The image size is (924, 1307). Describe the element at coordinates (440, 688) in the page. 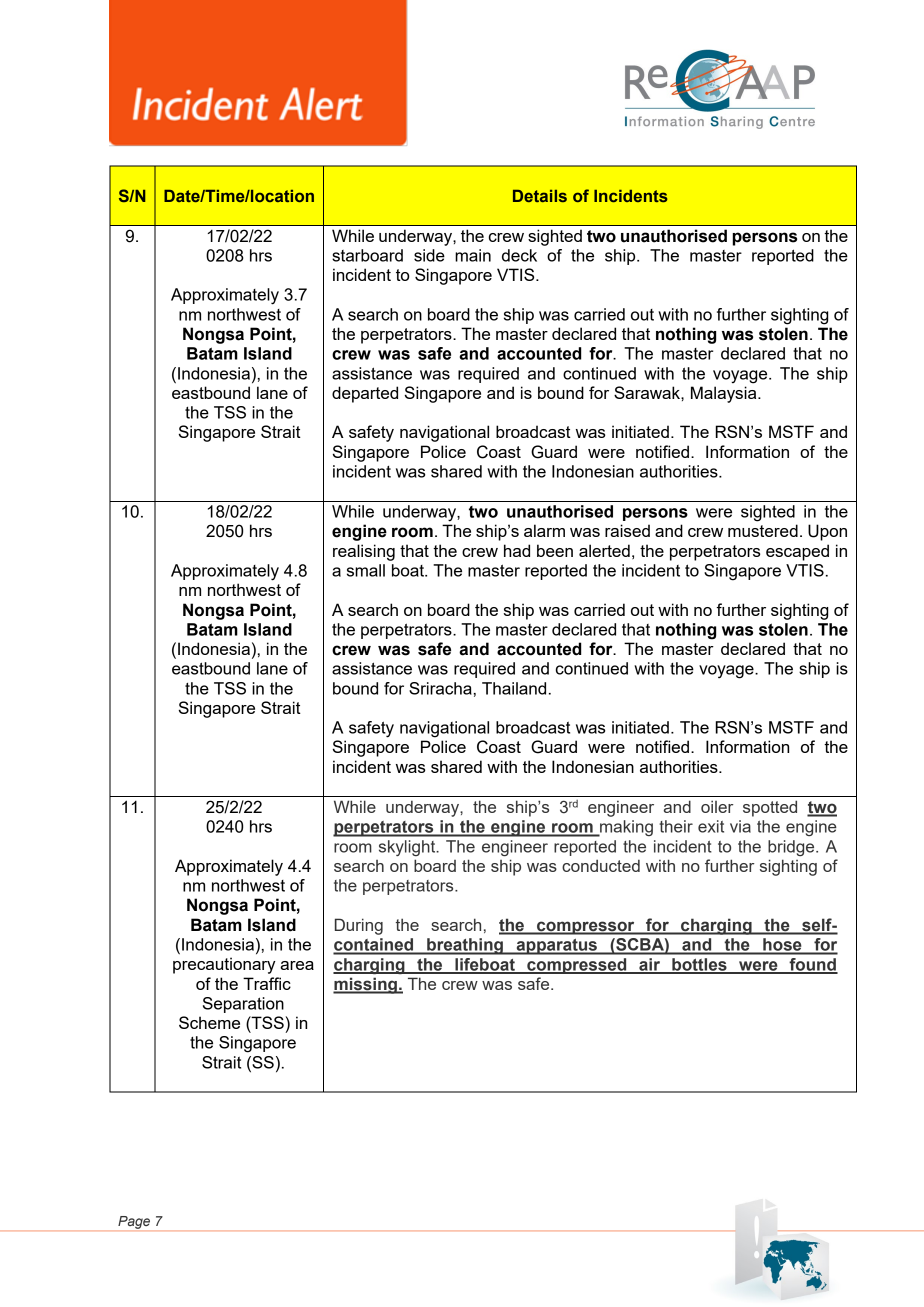

I see `Sriracha` at that location.
